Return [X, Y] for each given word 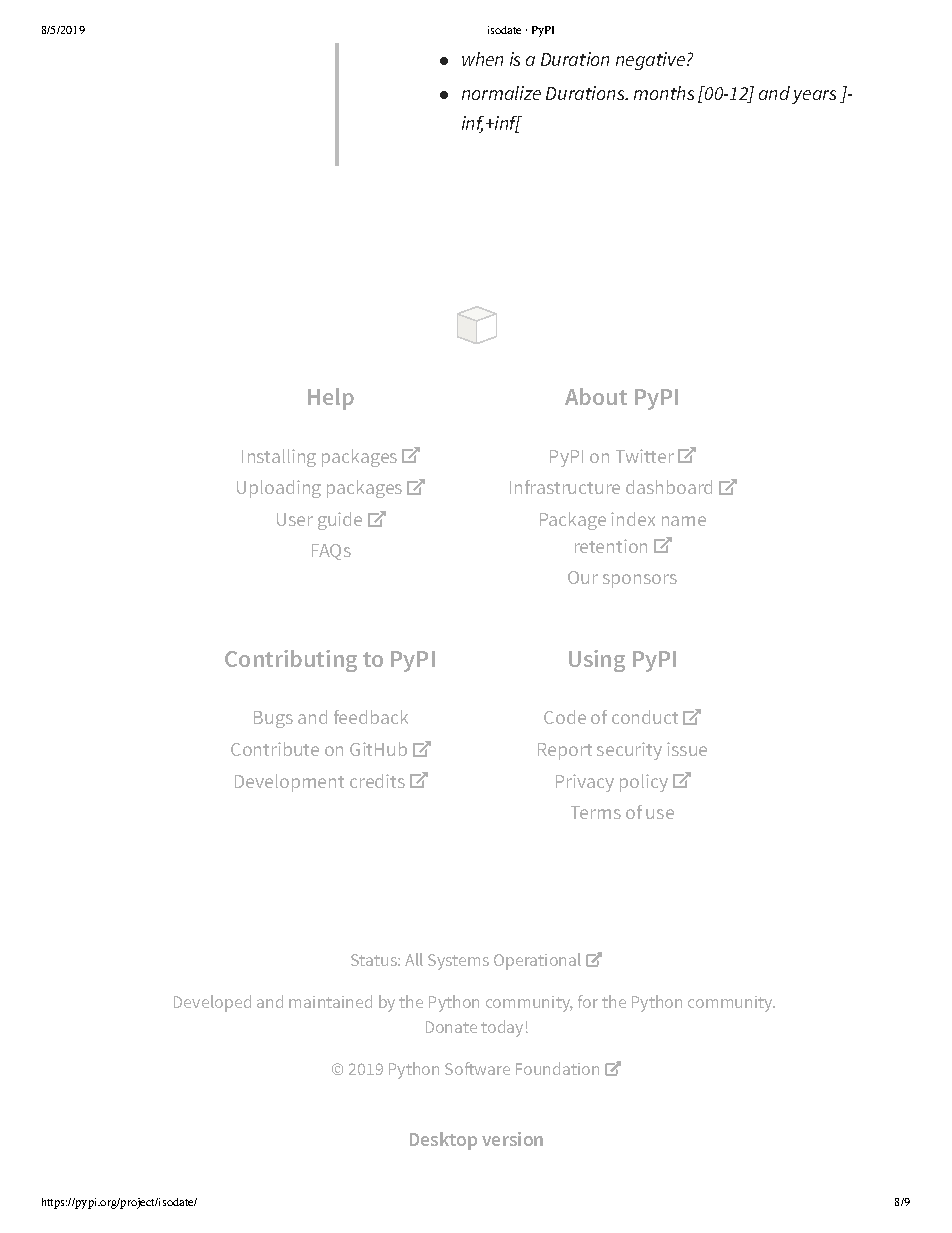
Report [565, 751]
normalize [501, 93]
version [512, 1139]
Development [289, 783]
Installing [279, 458]
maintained [330, 1001]
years [814, 97]
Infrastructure [565, 487]
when [482, 59]
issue [687, 749]
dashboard [669, 487]
